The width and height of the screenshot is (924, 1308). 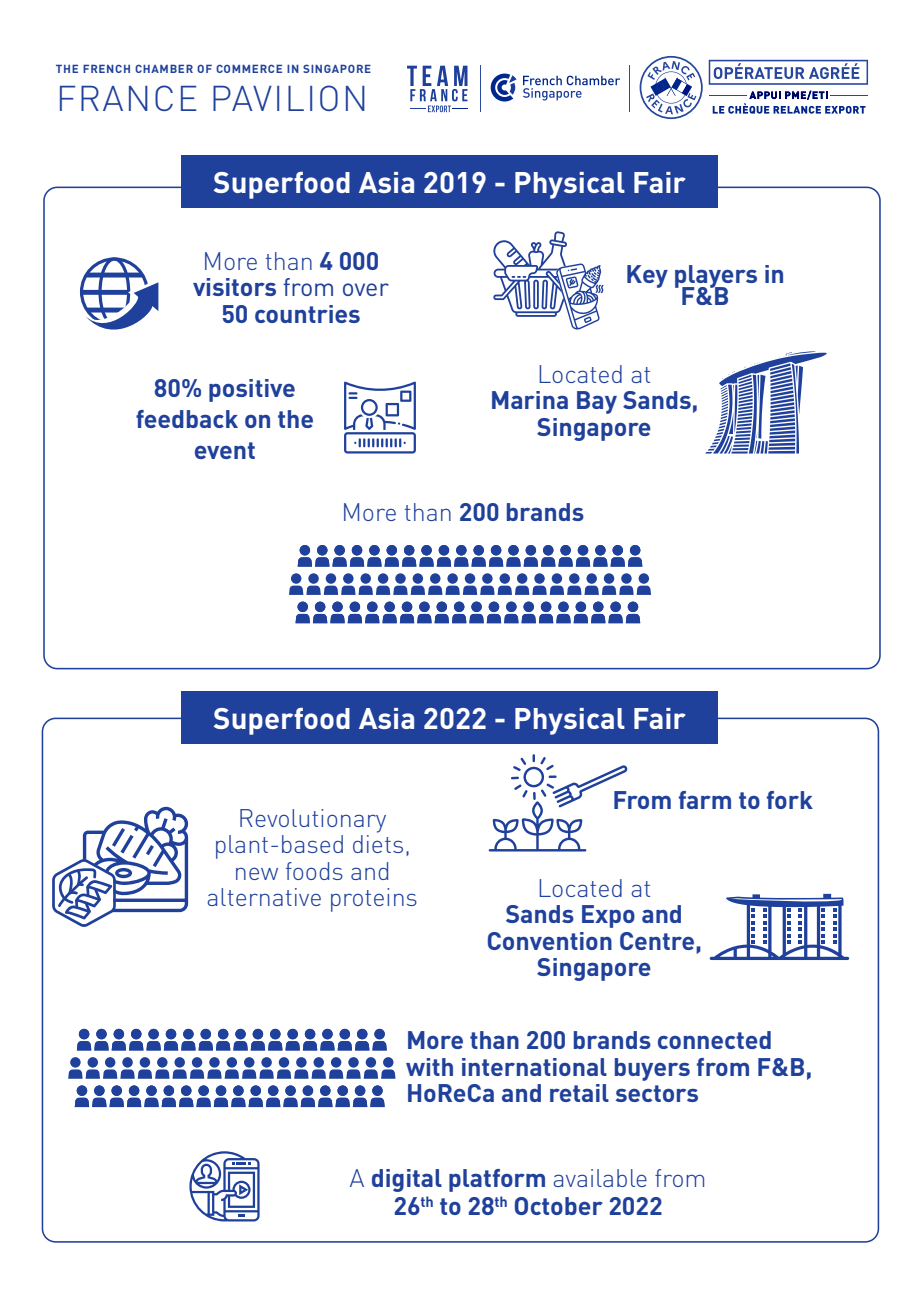 What do you see at coordinates (289, 98) in the screenshot?
I see `PAVILION` at bounding box center [289, 98].
